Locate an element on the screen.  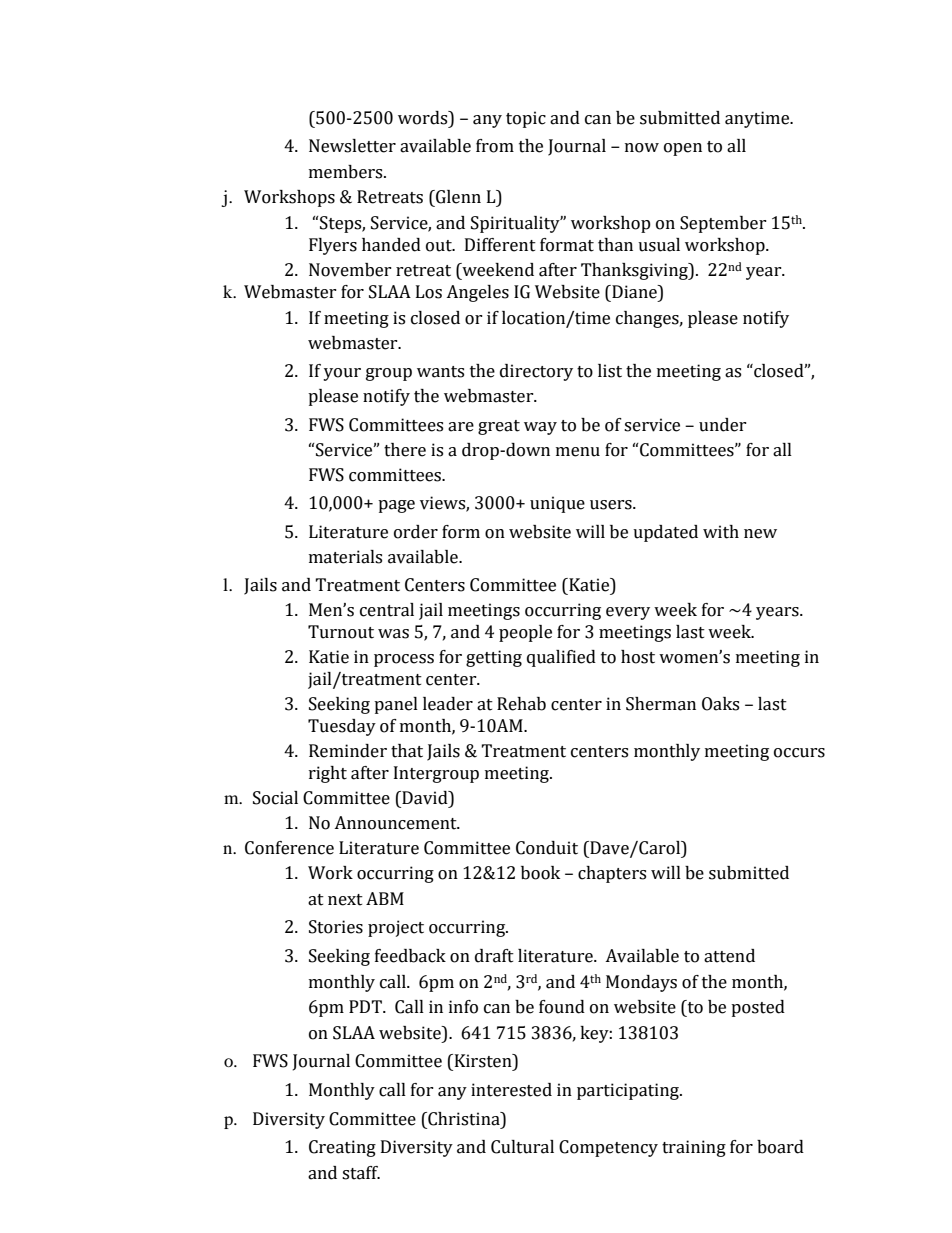
Creating is located at coordinates (342, 1148).
